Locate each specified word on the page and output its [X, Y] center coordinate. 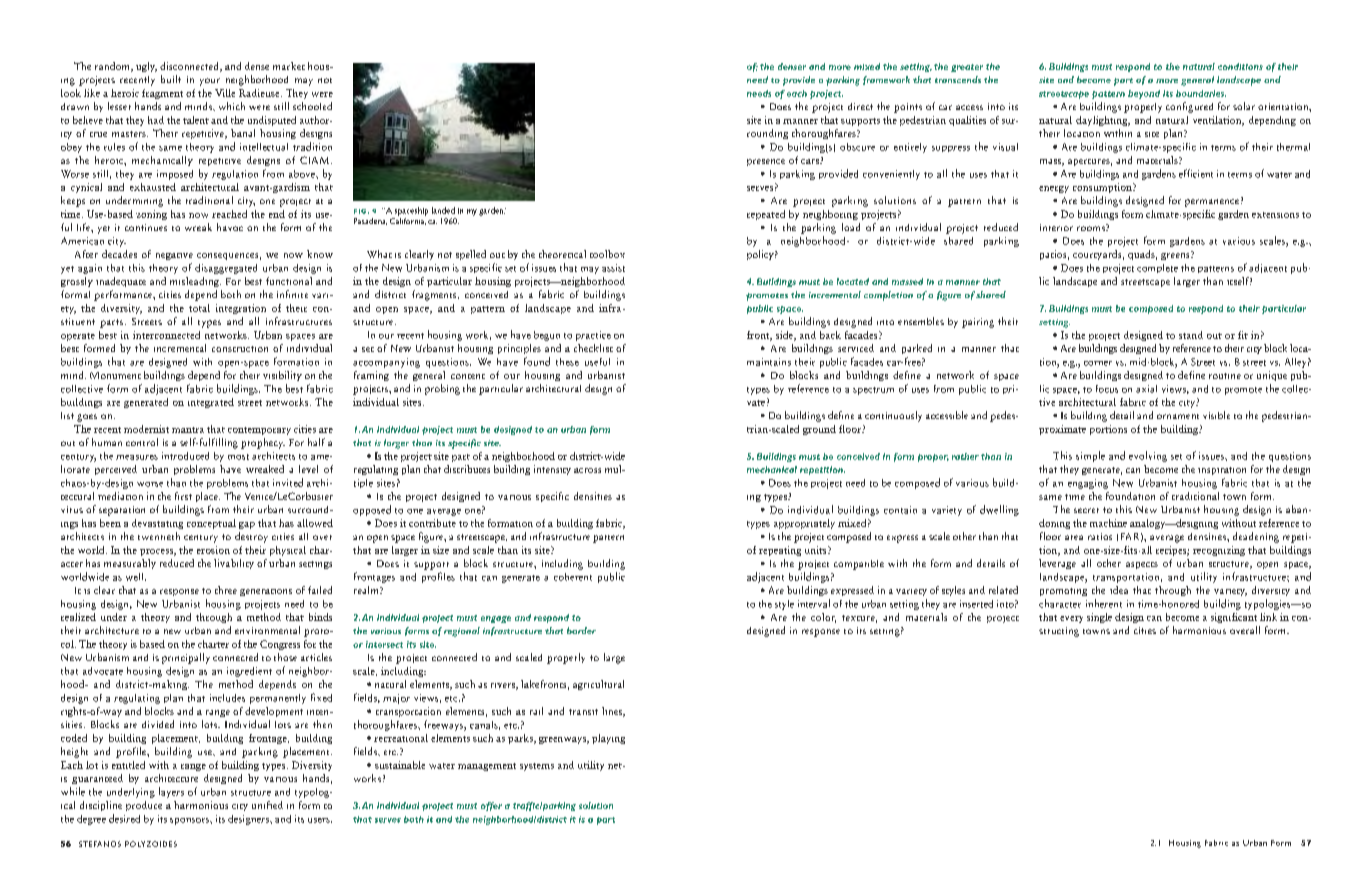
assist [613, 268]
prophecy [263, 443]
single [1099, 618]
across [587, 470]
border [581, 630]
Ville [225, 93]
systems [537, 767]
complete [1157, 268]
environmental [267, 630]
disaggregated [226, 269]
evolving [1148, 456]
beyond [1144, 94]
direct [860, 106]
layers [171, 792]
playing [608, 739]
